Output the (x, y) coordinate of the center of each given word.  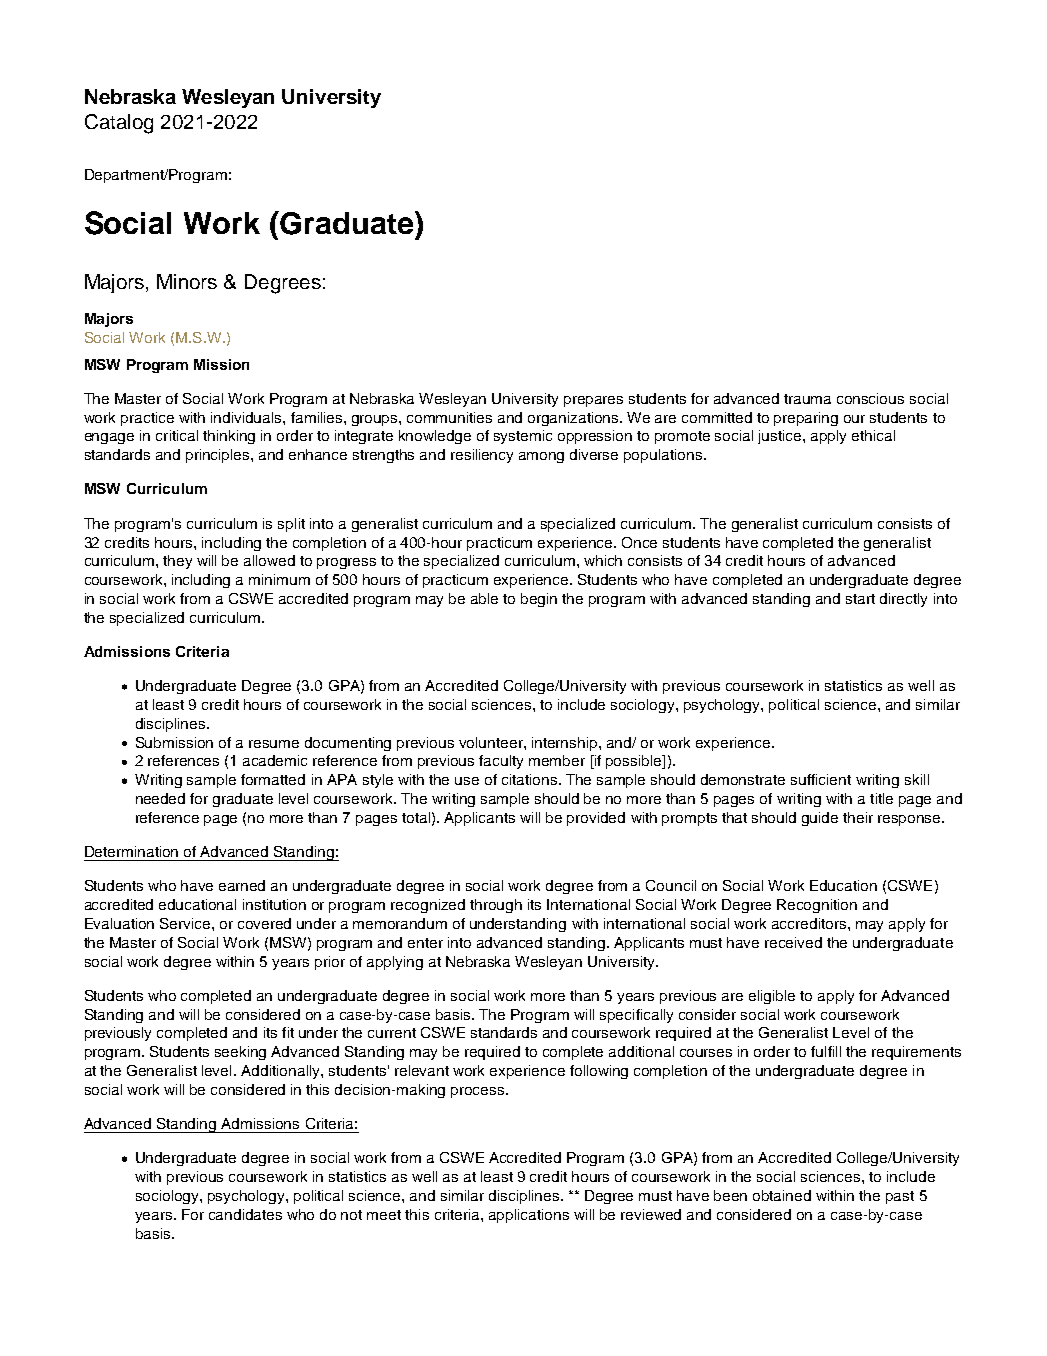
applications (529, 1216)
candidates (245, 1214)
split (291, 525)
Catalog (119, 124)
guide (820, 819)
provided (596, 819)
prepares (593, 401)
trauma (807, 399)
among (541, 457)
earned (242, 885)
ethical (873, 435)
